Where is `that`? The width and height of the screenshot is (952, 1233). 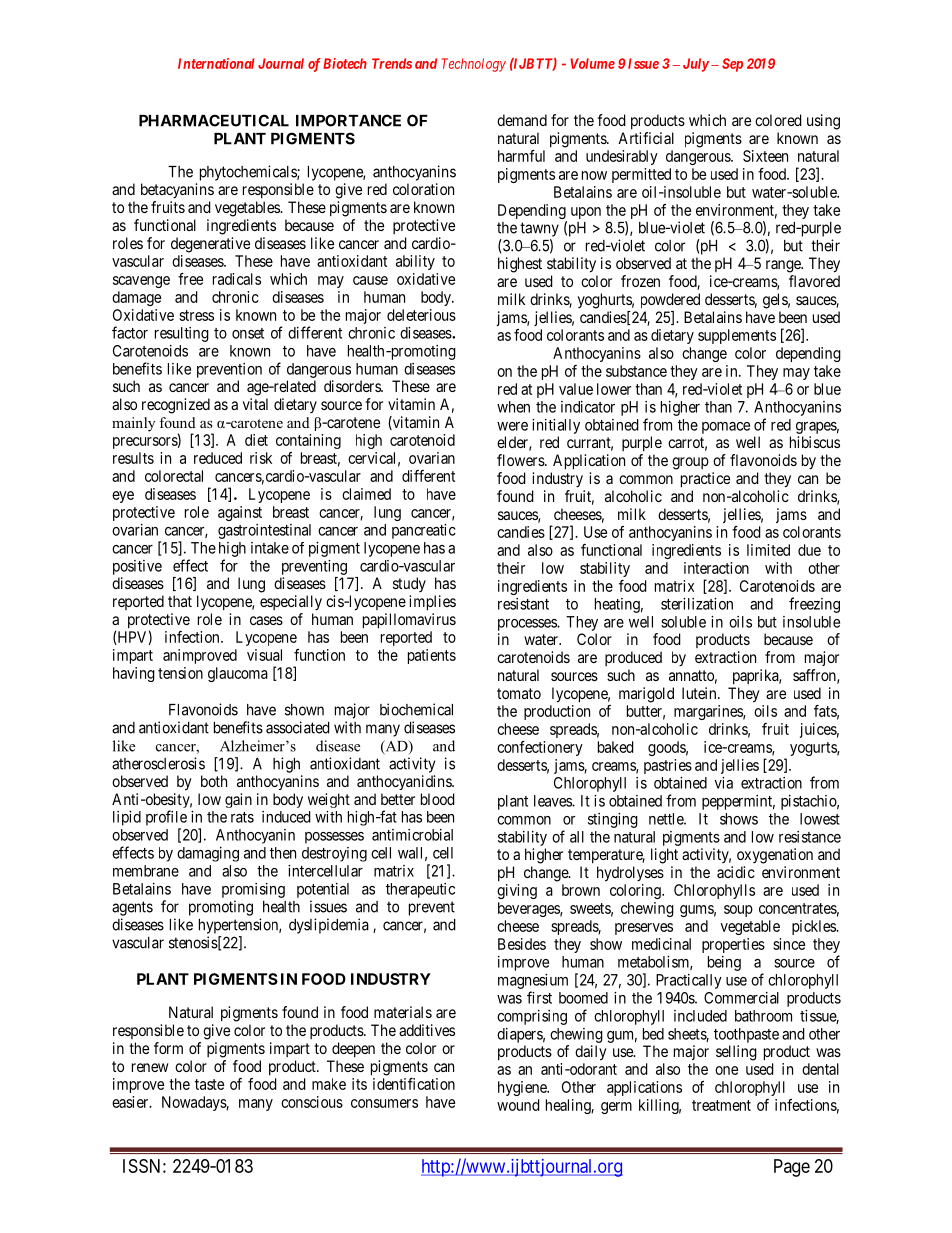 that is located at coordinates (180, 601).
